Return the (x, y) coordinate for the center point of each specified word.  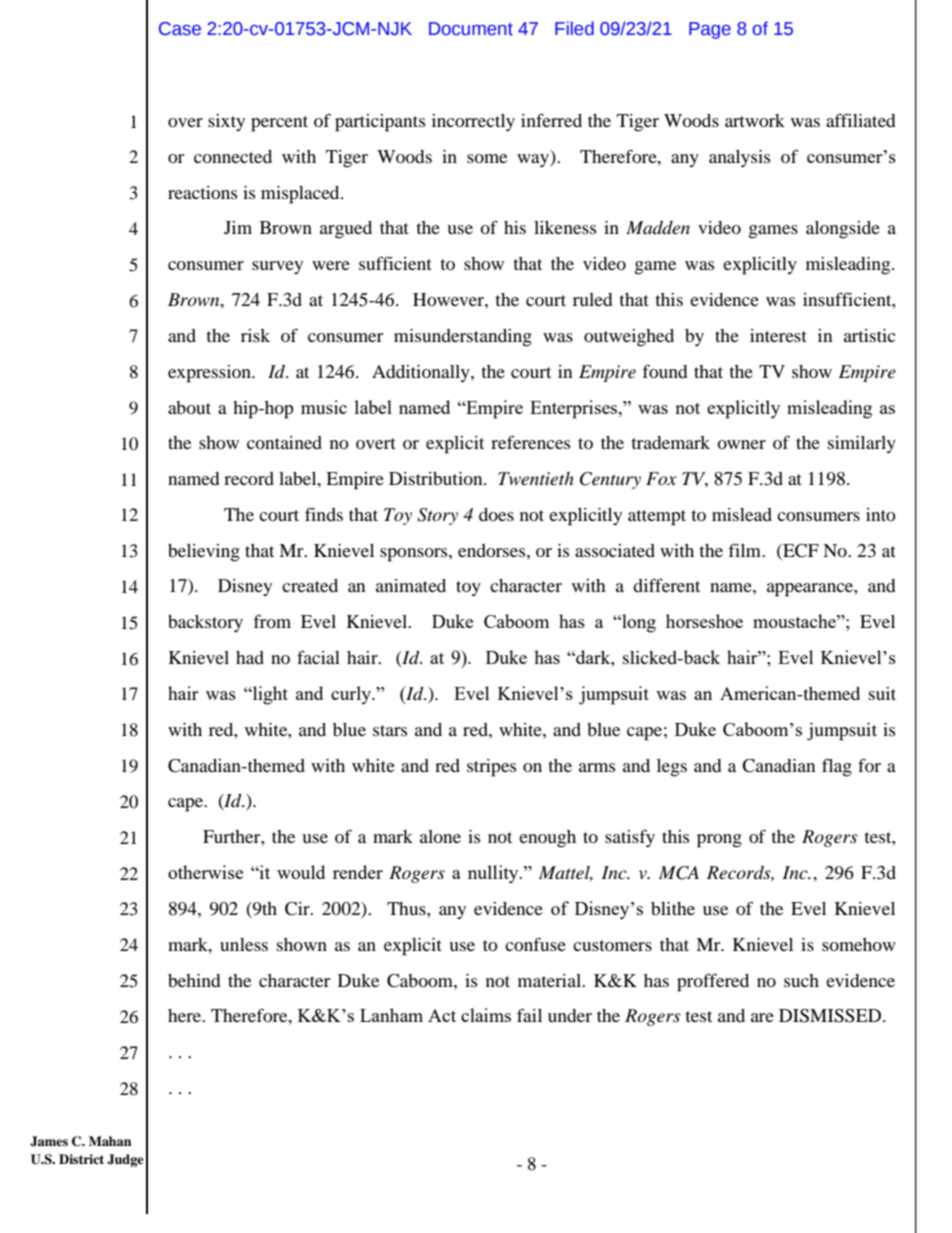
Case (180, 29)
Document (471, 29)
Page (710, 30)
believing (204, 553)
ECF (800, 552)
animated (411, 585)
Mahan (110, 1141)
